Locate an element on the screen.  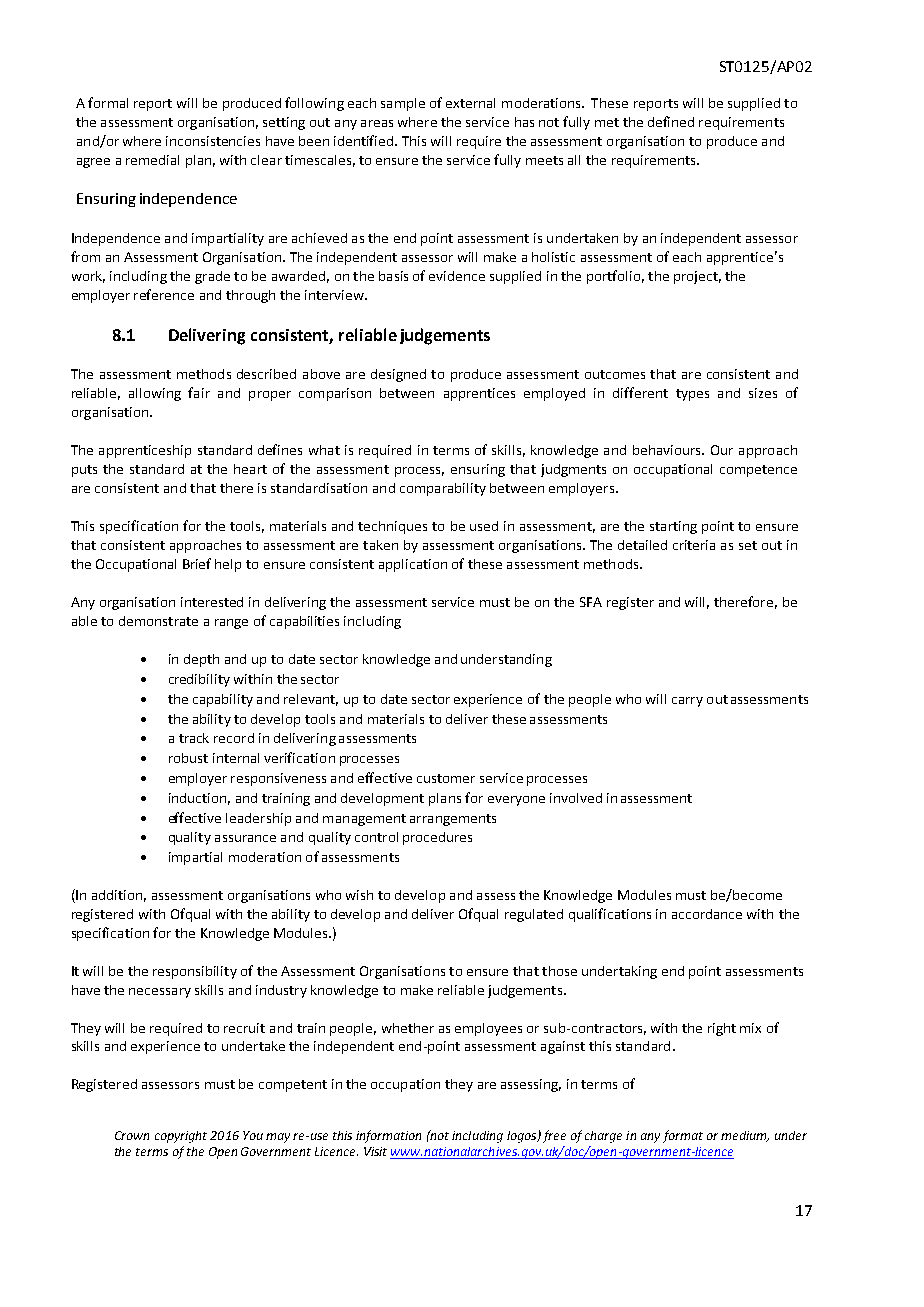
remedial is located at coordinates (152, 160).
